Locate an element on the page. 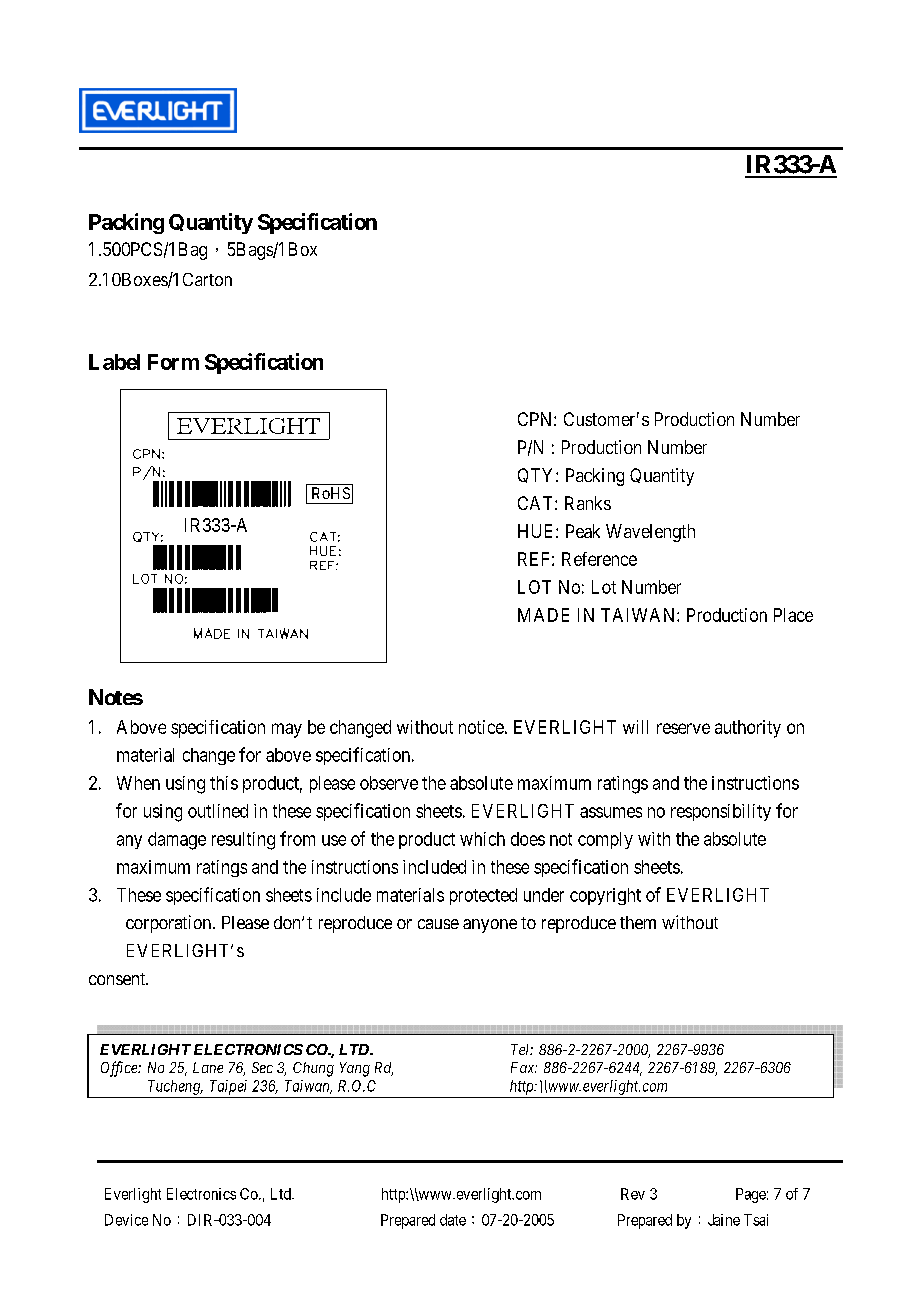 The width and height of the page is (924, 1308). MADE is located at coordinates (543, 615).
